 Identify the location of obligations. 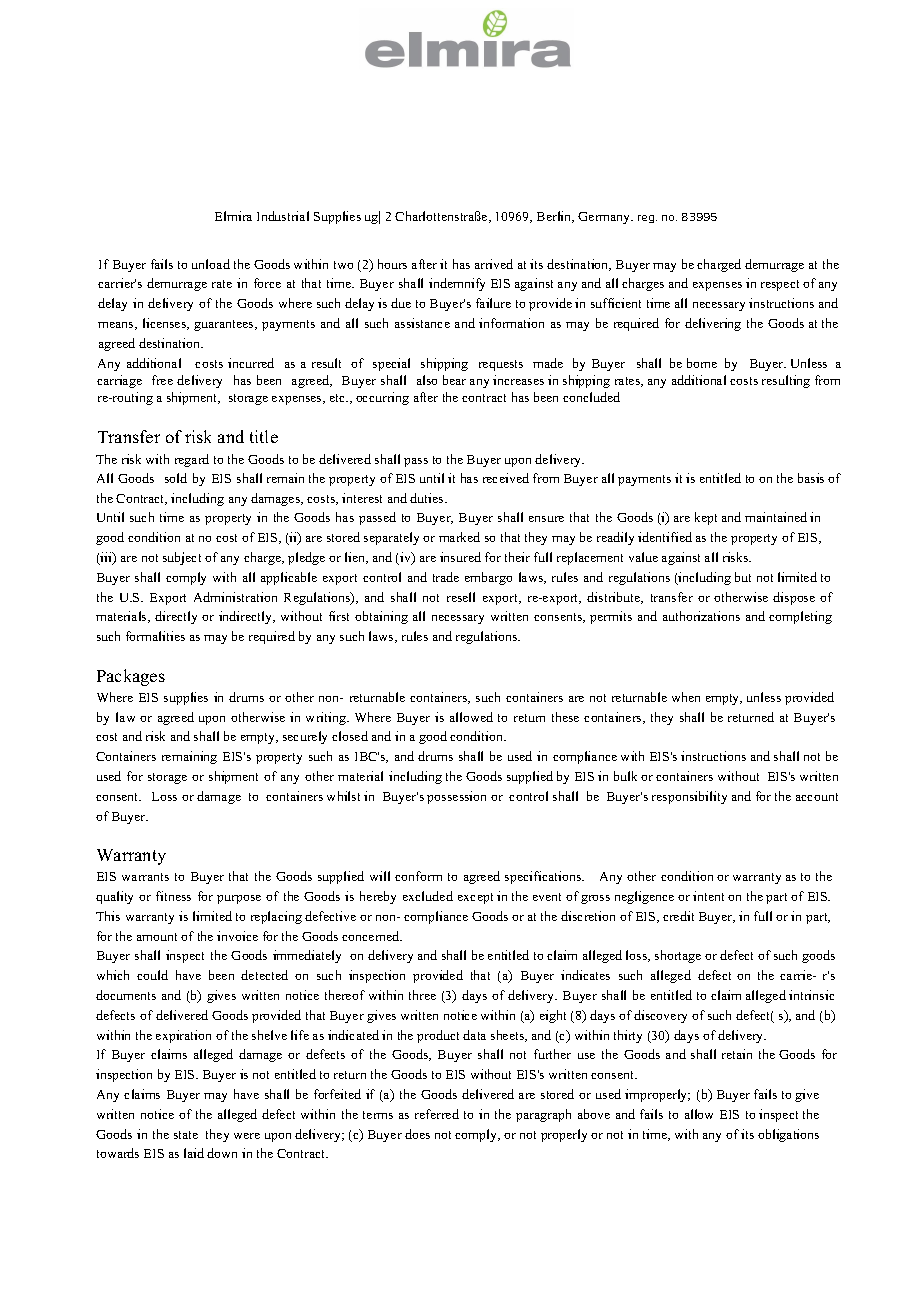
(788, 1135).
